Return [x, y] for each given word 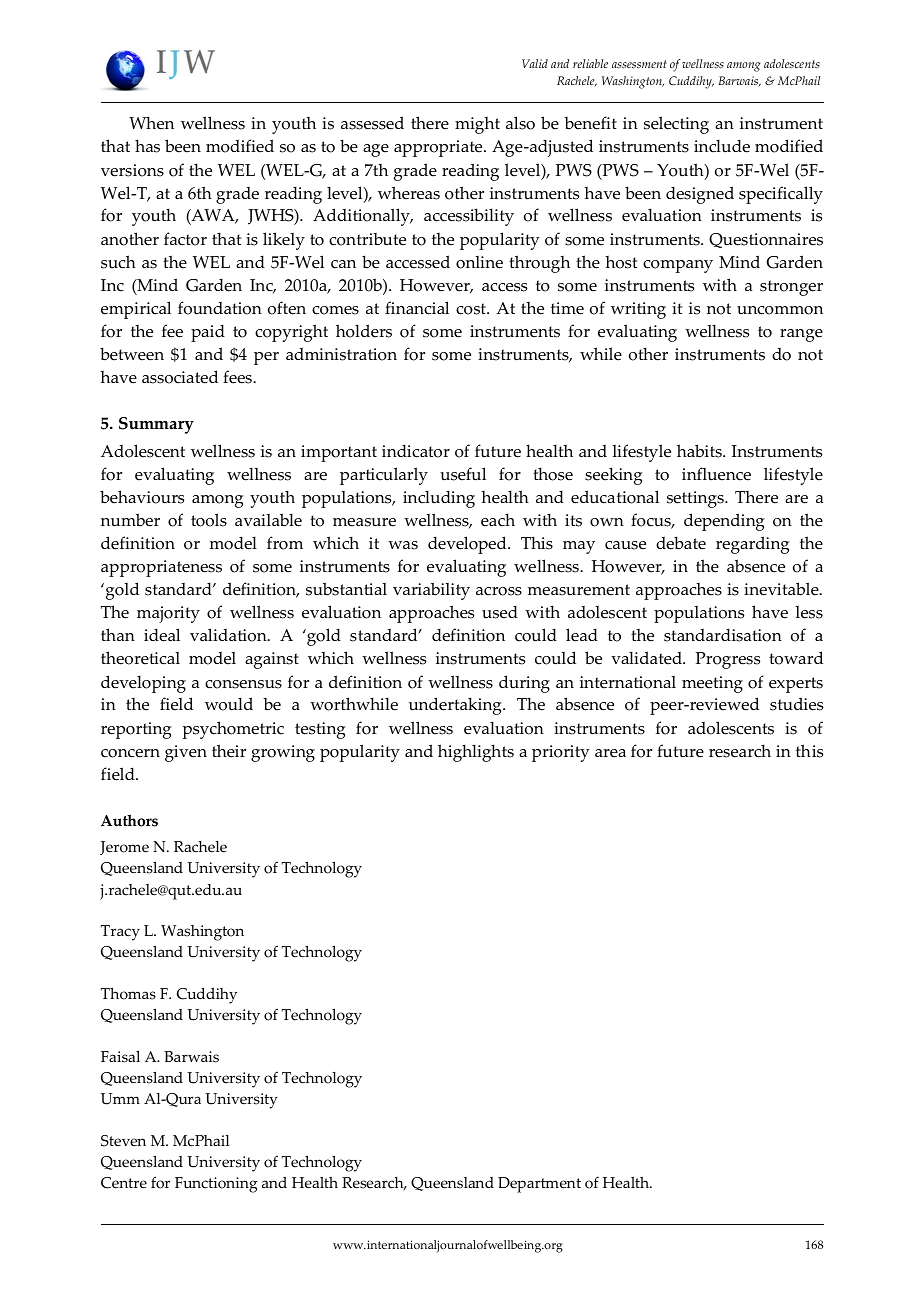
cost [472, 309]
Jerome [124, 848]
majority [168, 614]
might [477, 125]
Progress [728, 660]
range [801, 335]
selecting [676, 125]
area [610, 753]
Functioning [216, 1185]
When [151, 123]
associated [180, 377]
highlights [476, 753]
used [500, 612]
